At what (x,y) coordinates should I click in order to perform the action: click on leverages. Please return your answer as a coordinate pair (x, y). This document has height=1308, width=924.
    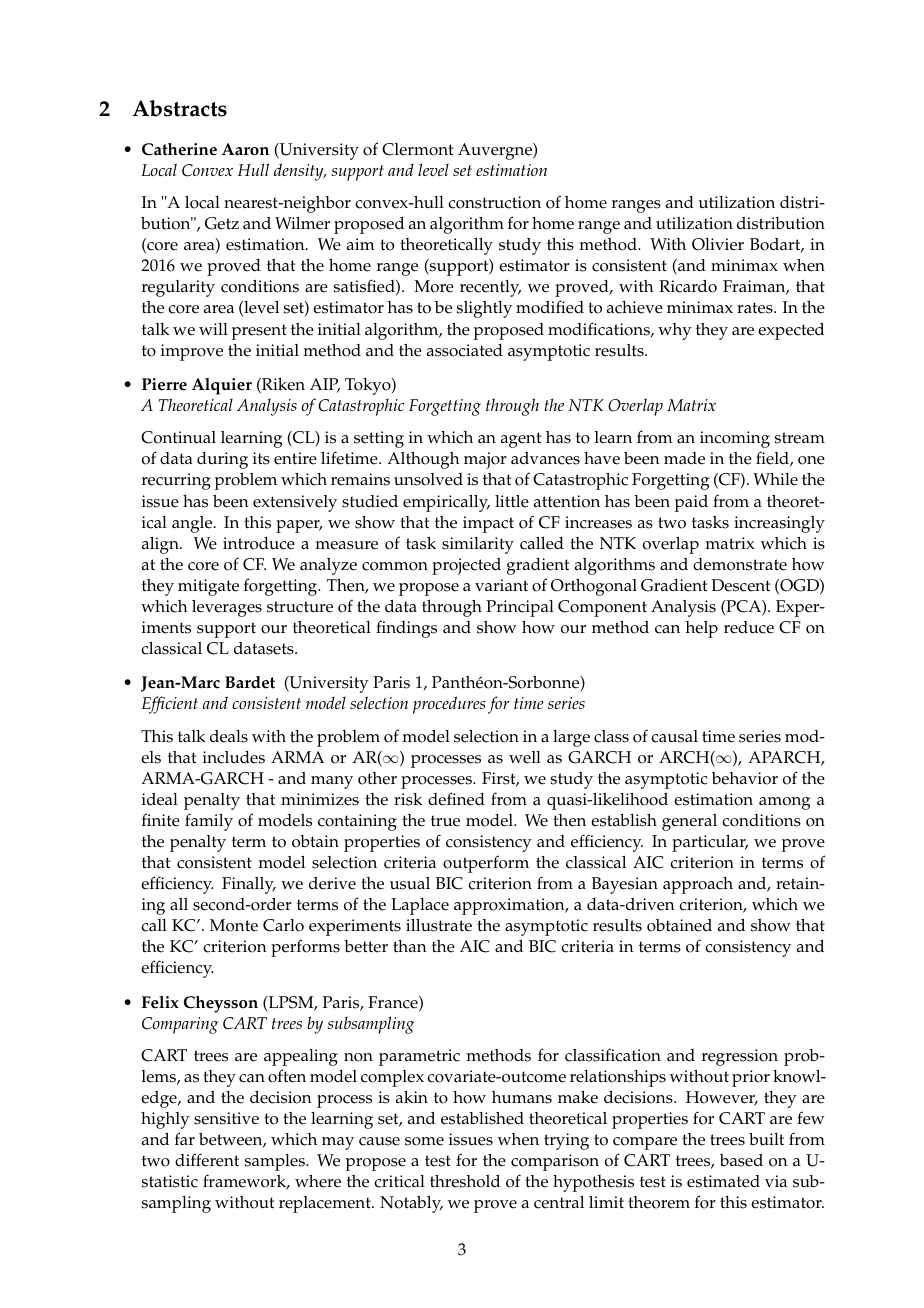
    Looking at the image, I should click on (227, 608).
